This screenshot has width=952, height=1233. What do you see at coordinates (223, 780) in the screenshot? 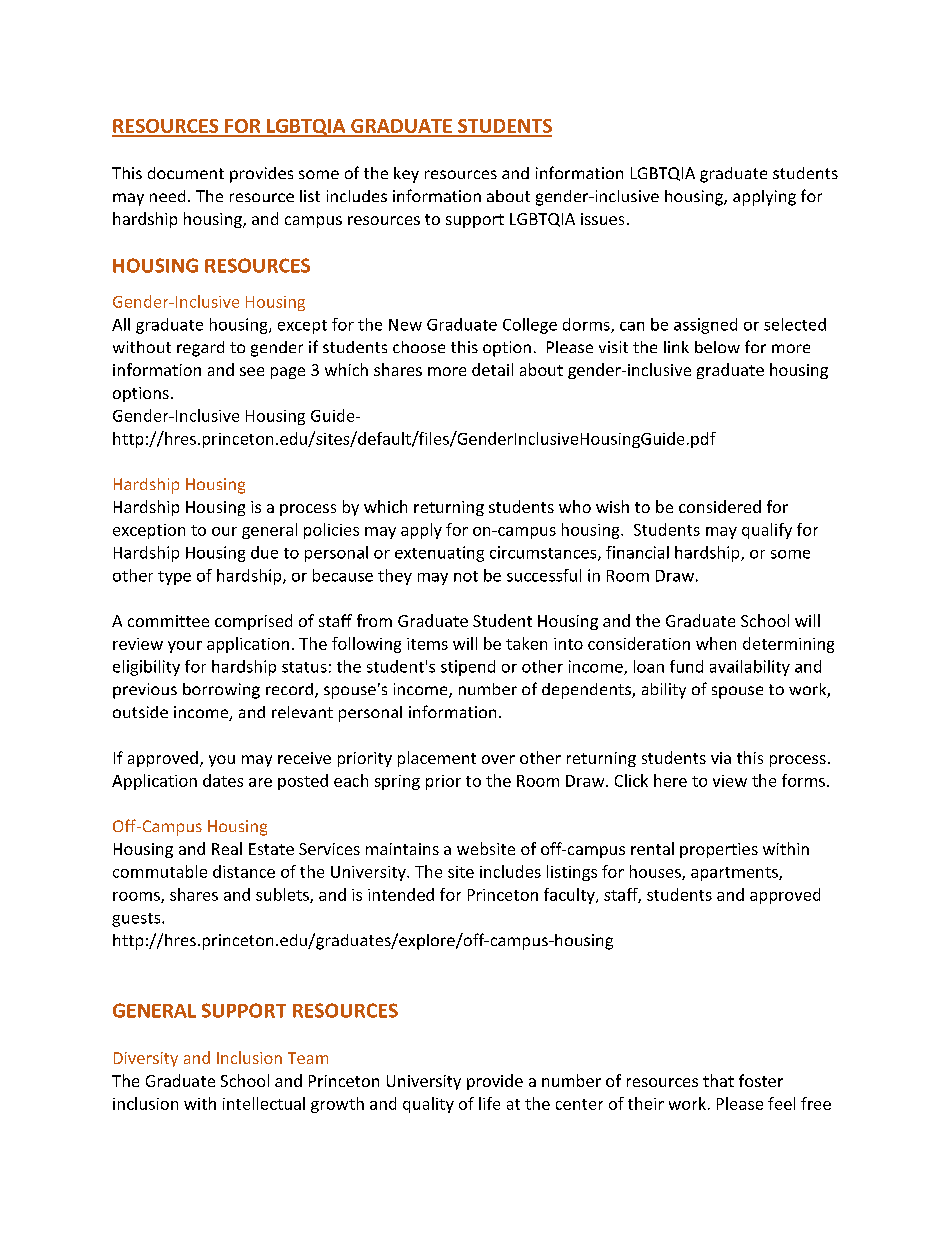
I see `dates` at bounding box center [223, 780].
